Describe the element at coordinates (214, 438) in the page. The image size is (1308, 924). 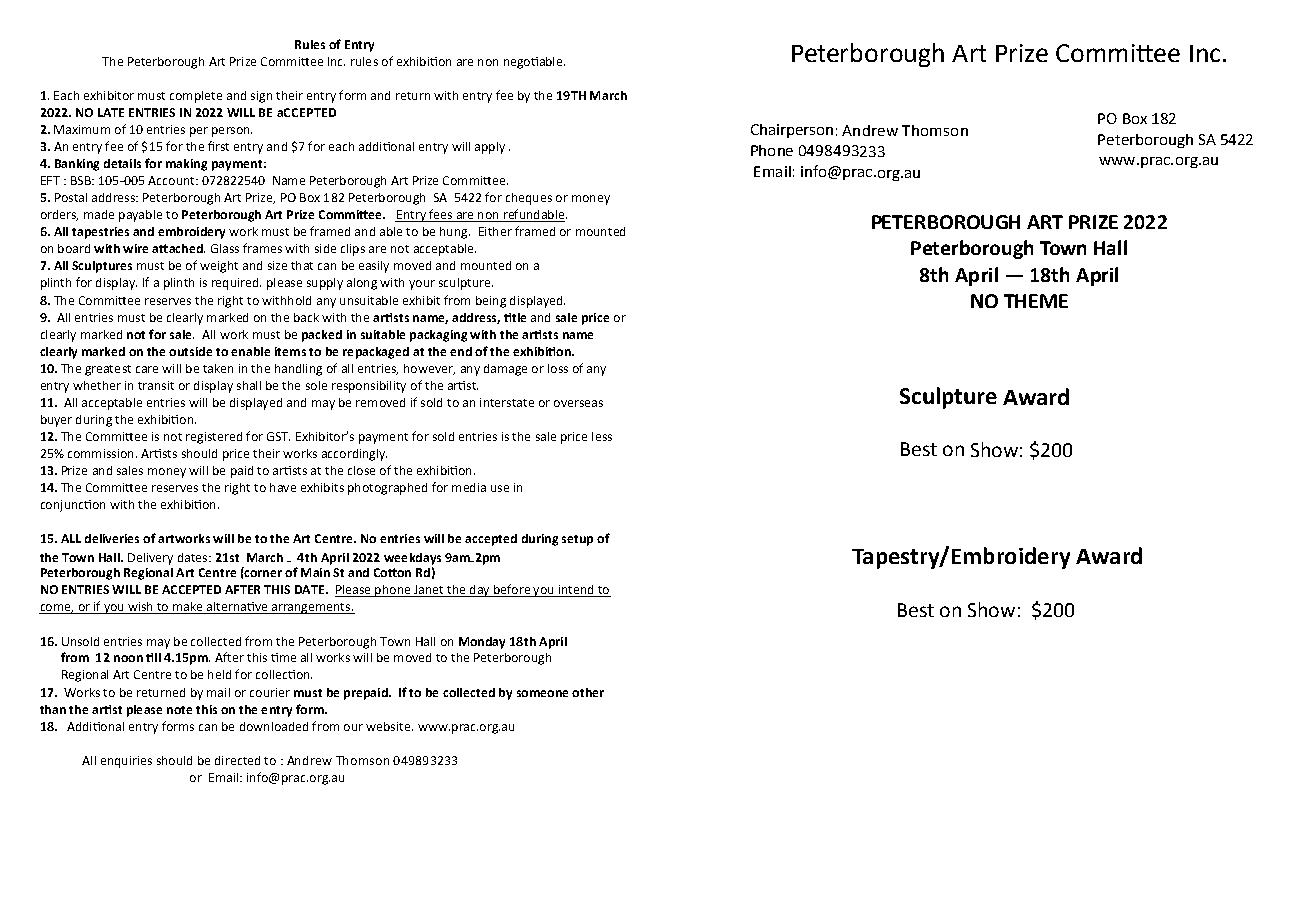
I see `registered` at that location.
